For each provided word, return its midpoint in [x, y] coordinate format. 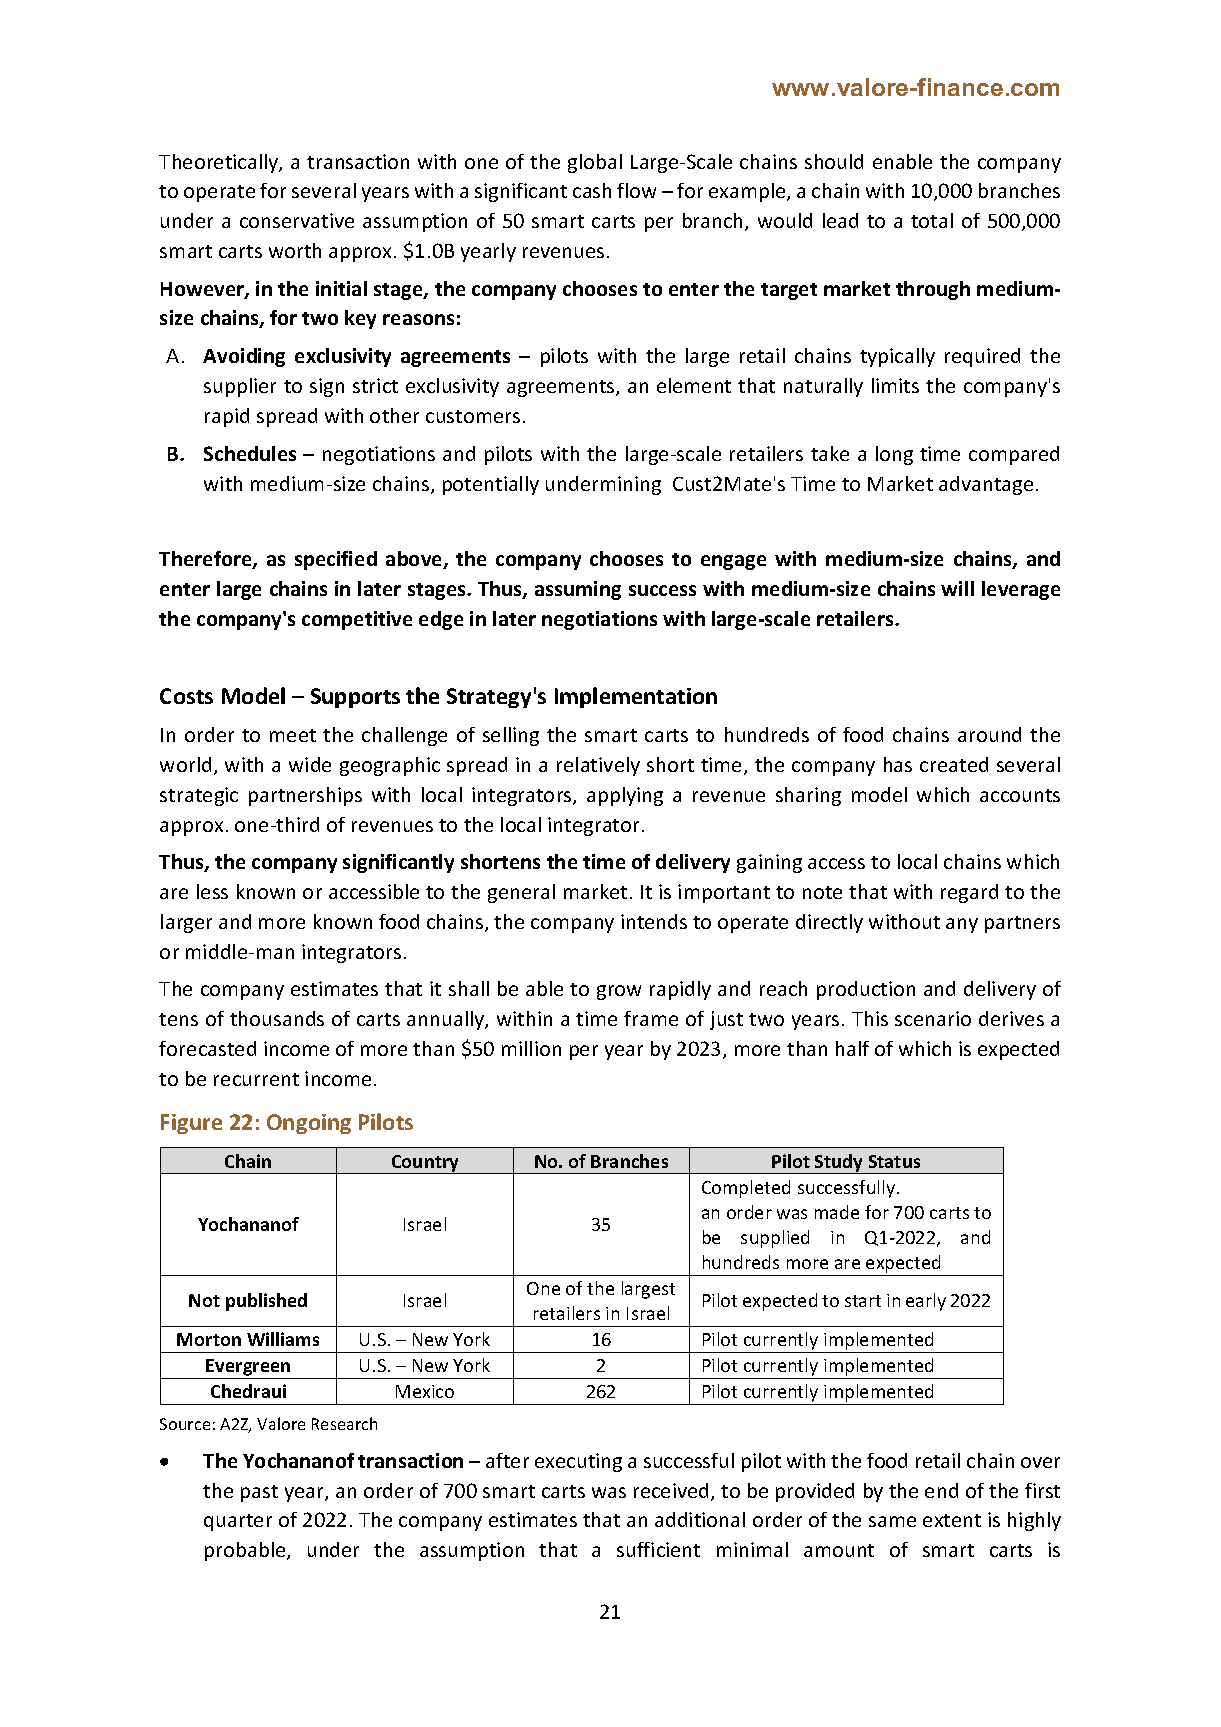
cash [592, 190]
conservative [297, 220]
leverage [1021, 590]
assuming [578, 590]
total [932, 220]
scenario [933, 1018]
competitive [357, 620]
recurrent [256, 1079]
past [259, 1493]
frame [651, 1018]
